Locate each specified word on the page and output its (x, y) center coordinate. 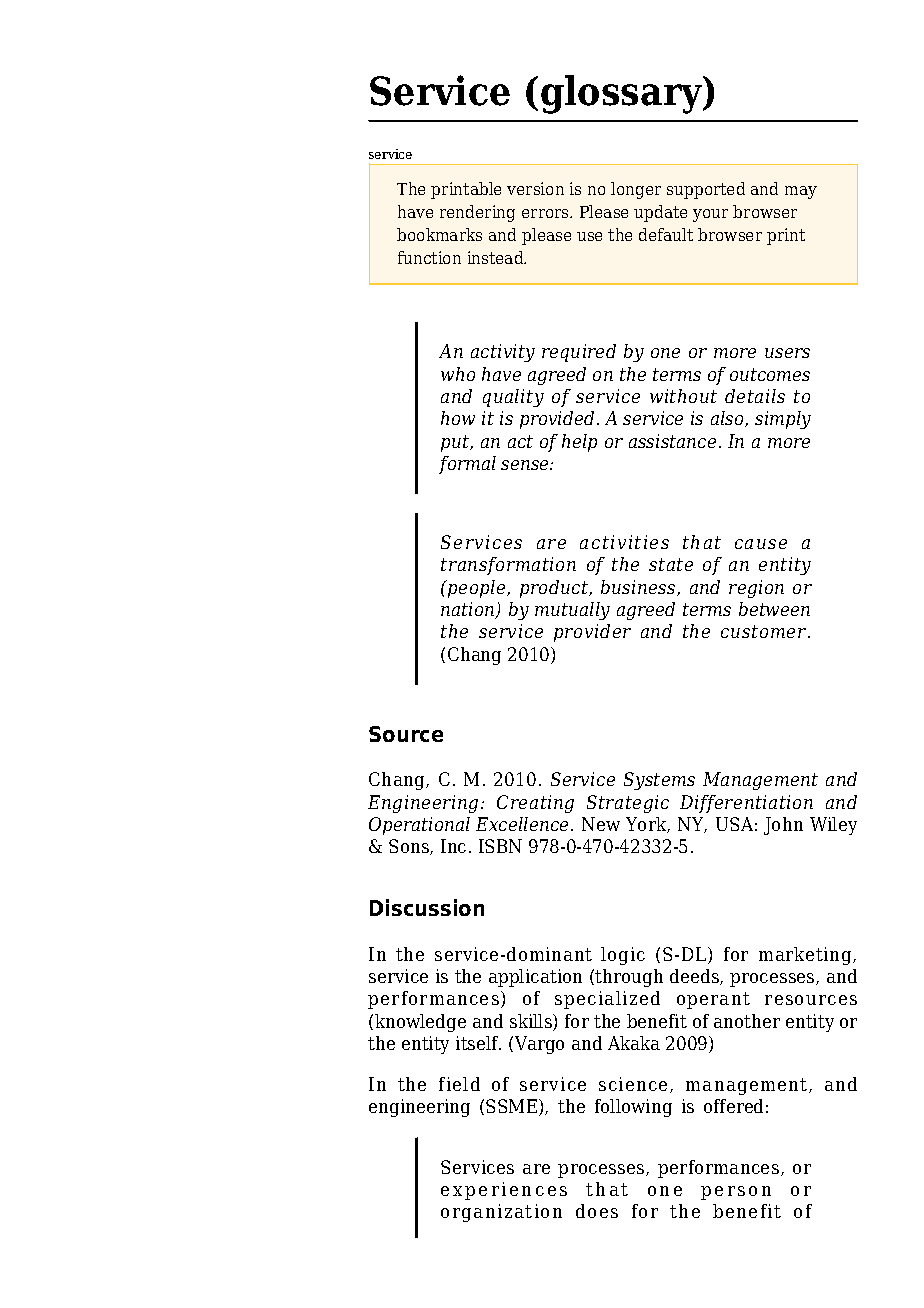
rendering (477, 213)
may (801, 192)
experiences (504, 1191)
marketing (806, 956)
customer (765, 631)
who (458, 374)
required (579, 353)
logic (623, 956)
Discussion (427, 907)
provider (592, 633)
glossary (623, 94)
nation (469, 610)
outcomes (770, 374)
